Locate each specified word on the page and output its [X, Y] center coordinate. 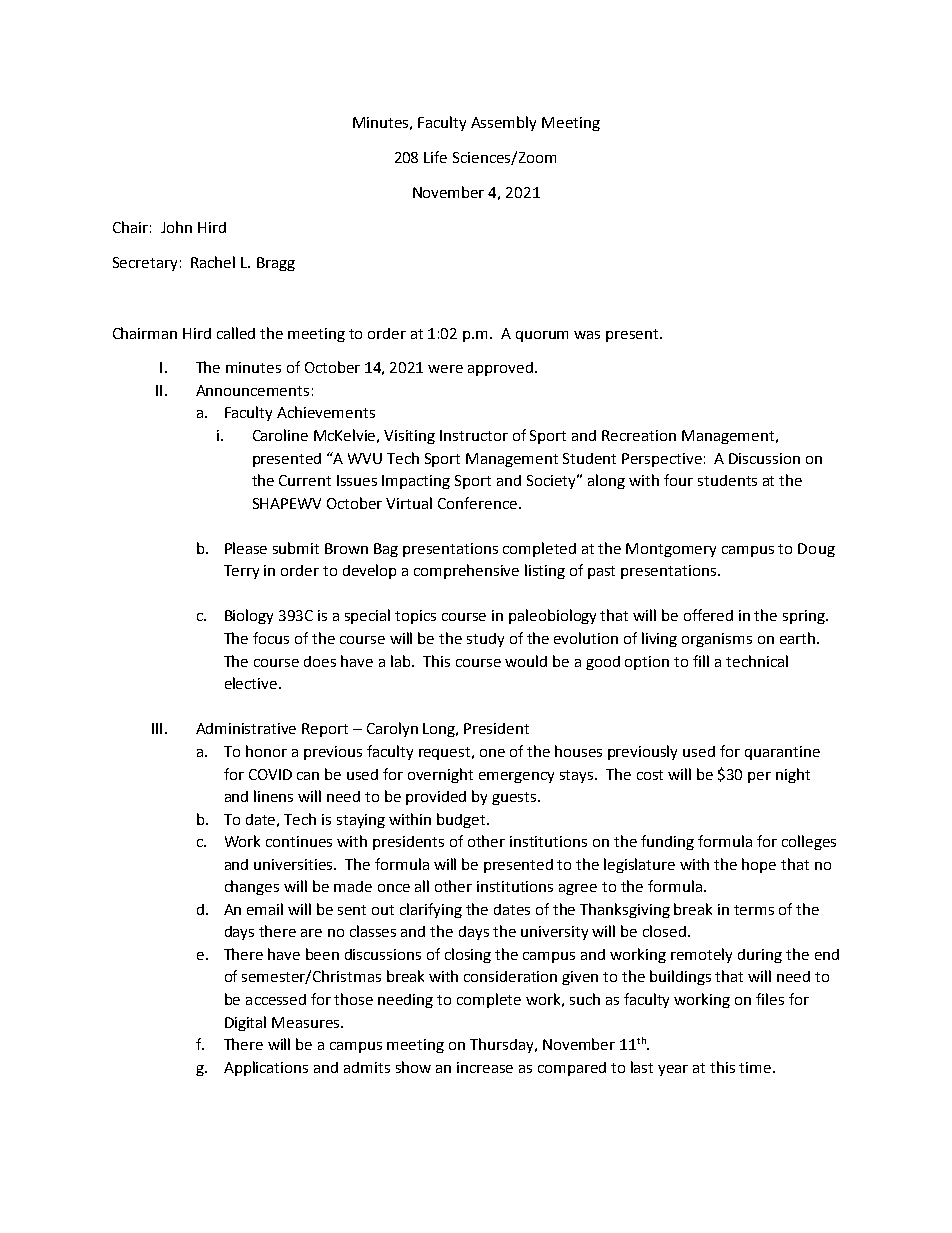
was [587, 335]
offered [708, 615]
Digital [245, 1023]
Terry [241, 572]
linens [273, 796]
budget [462, 820]
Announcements [252, 390]
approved [502, 369]
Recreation [639, 435]
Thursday [503, 1045]
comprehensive [466, 571]
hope [759, 865]
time [756, 1067]
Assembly [503, 123]
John [176, 227]
